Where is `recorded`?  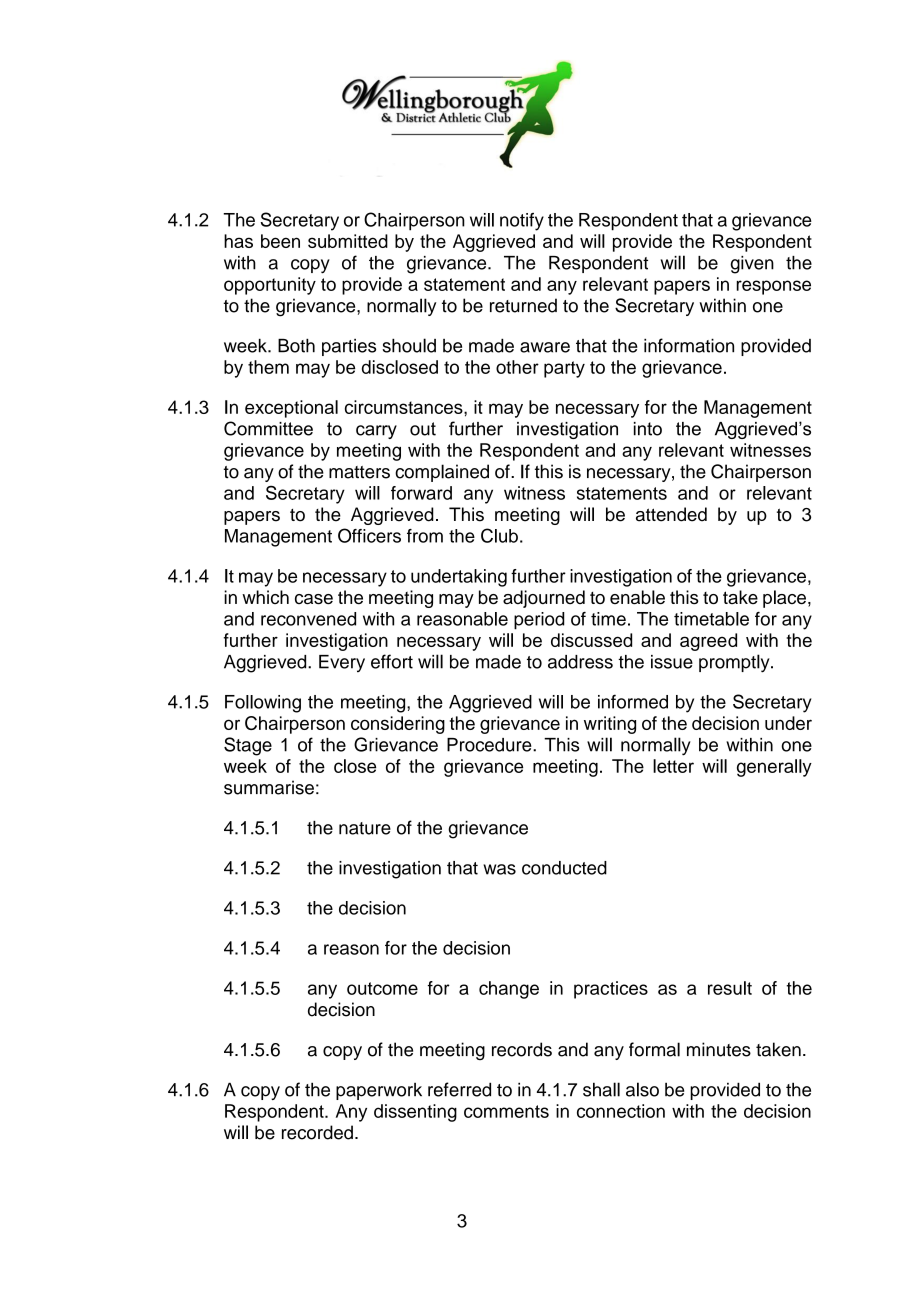
recorded is located at coordinates (317, 1132).
